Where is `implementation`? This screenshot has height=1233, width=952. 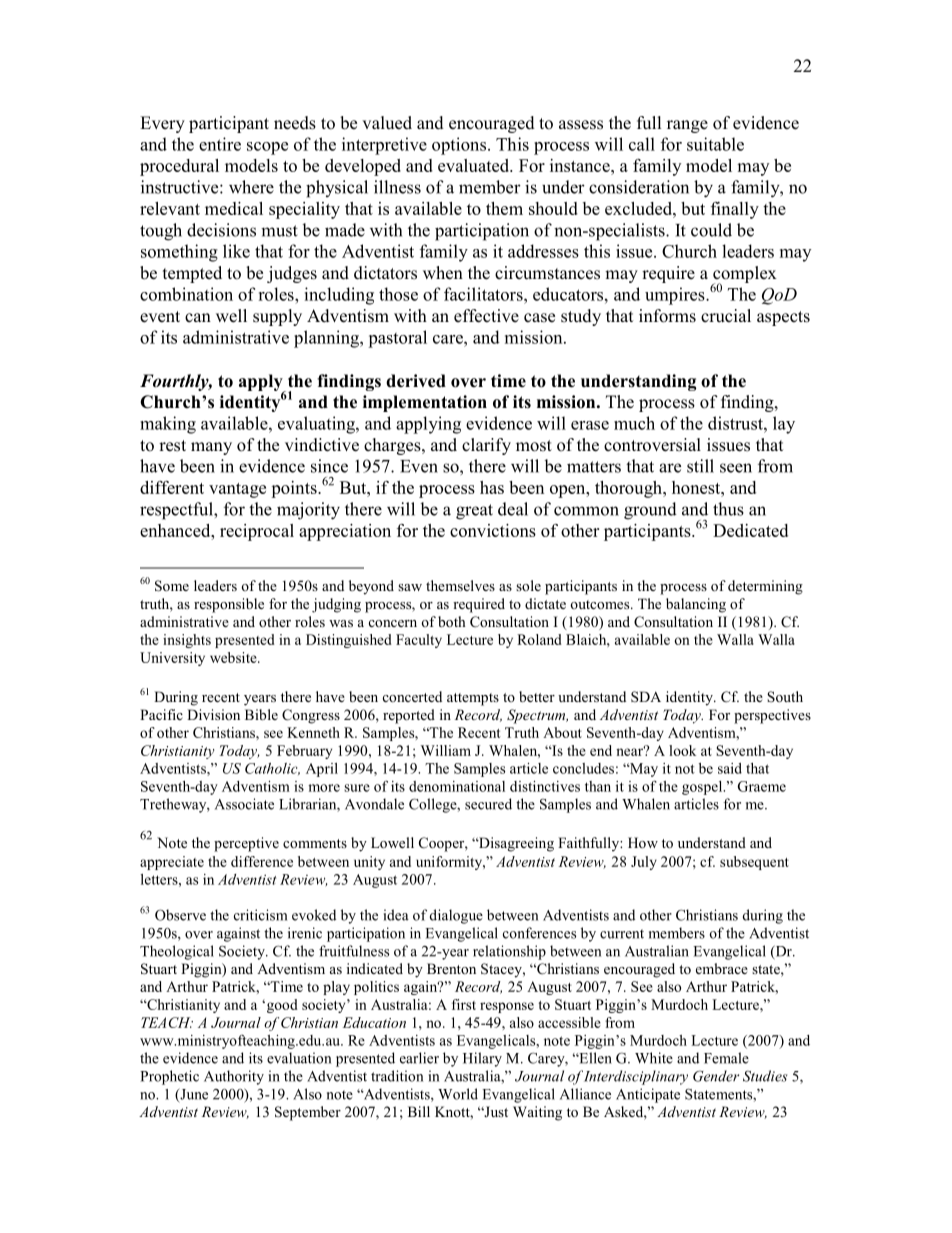 implementation is located at coordinates (425, 403).
